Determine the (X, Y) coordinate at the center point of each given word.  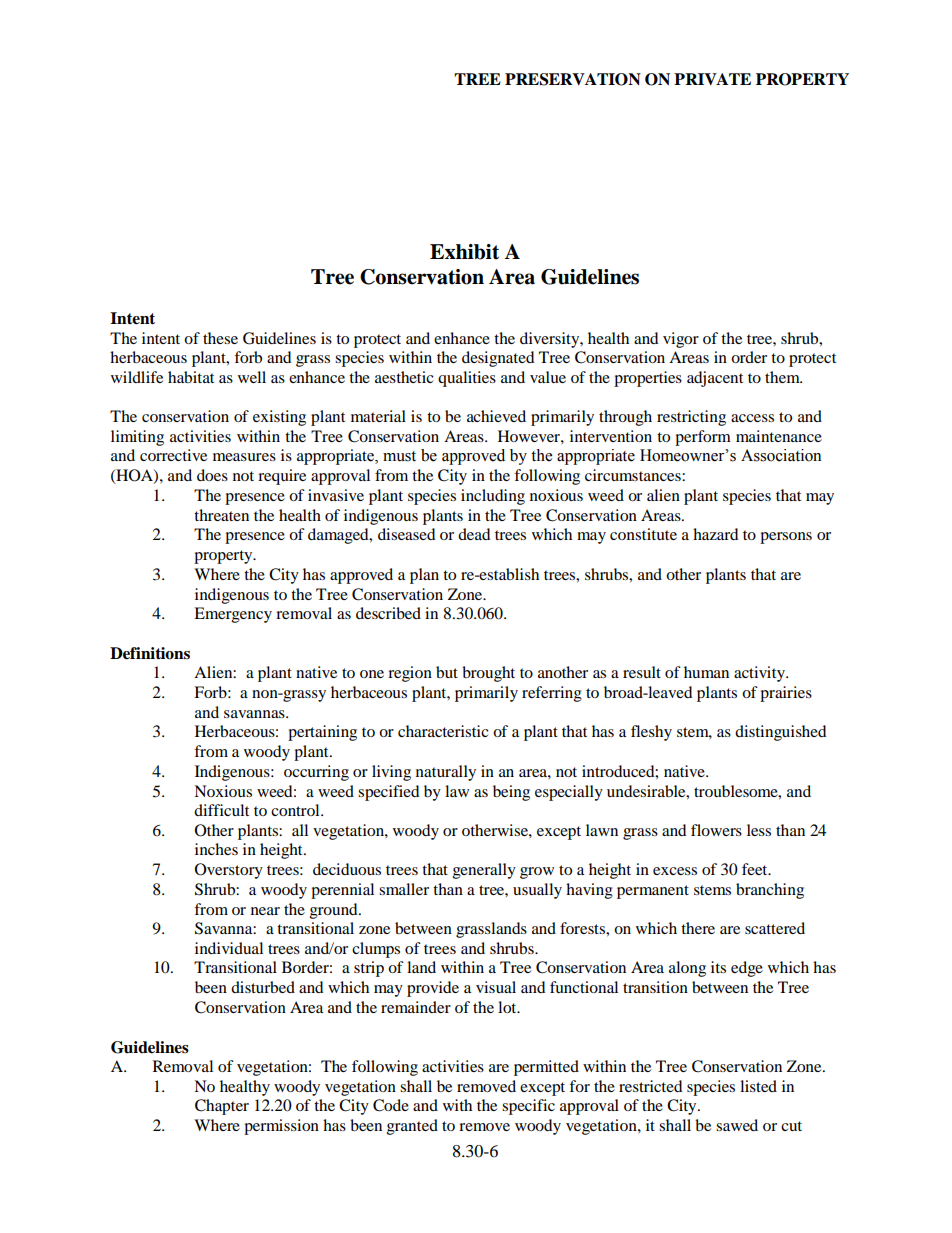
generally (484, 871)
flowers (716, 830)
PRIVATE (712, 79)
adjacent (715, 379)
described (388, 613)
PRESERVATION (573, 79)
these (220, 338)
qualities (467, 379)
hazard (716, 534)
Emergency (233, 615)
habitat (191, 377)
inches (216, 849)
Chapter (222, 1107)
